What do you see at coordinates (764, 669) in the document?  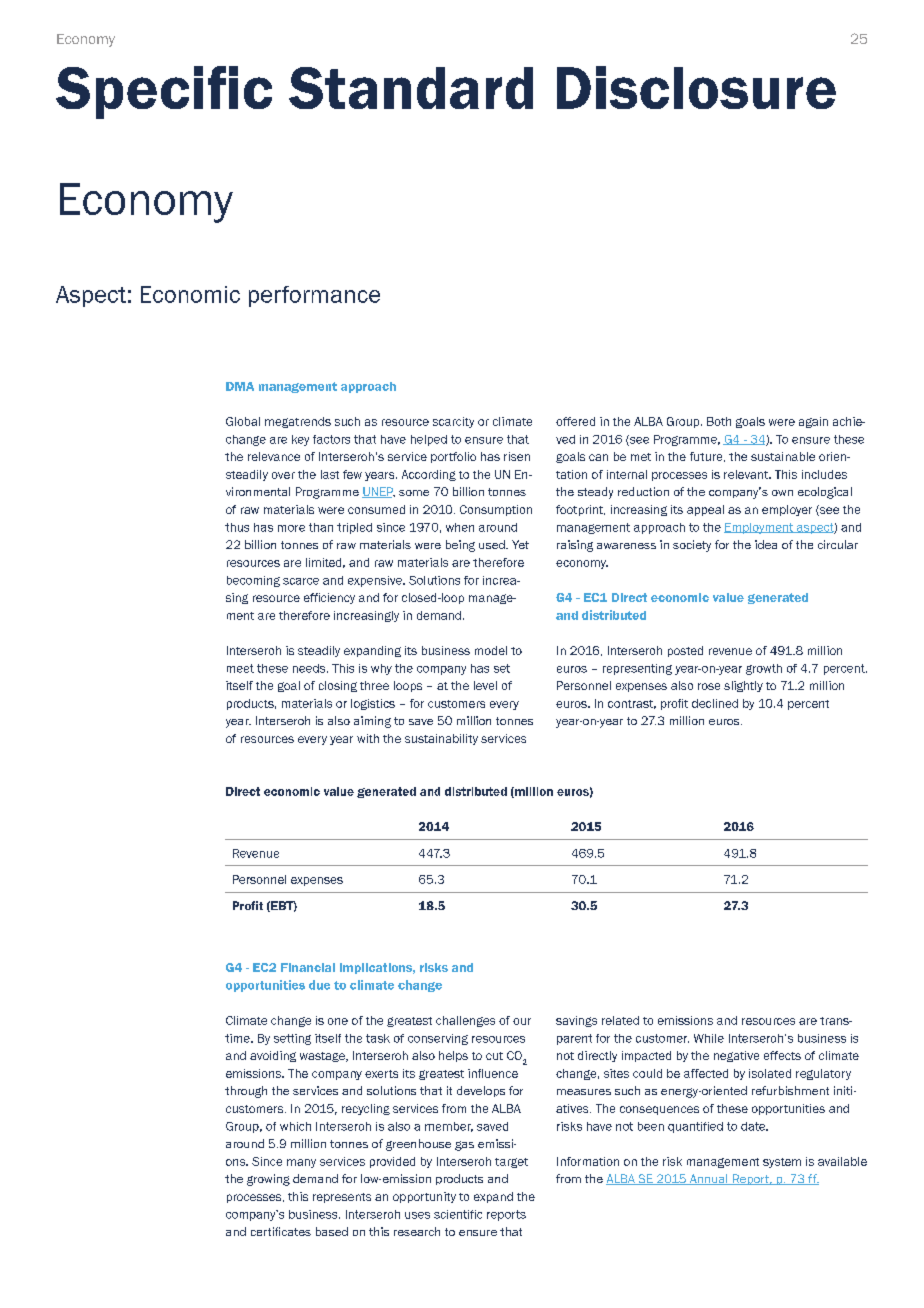 I see `growth` at bounding box center [764, 669].
